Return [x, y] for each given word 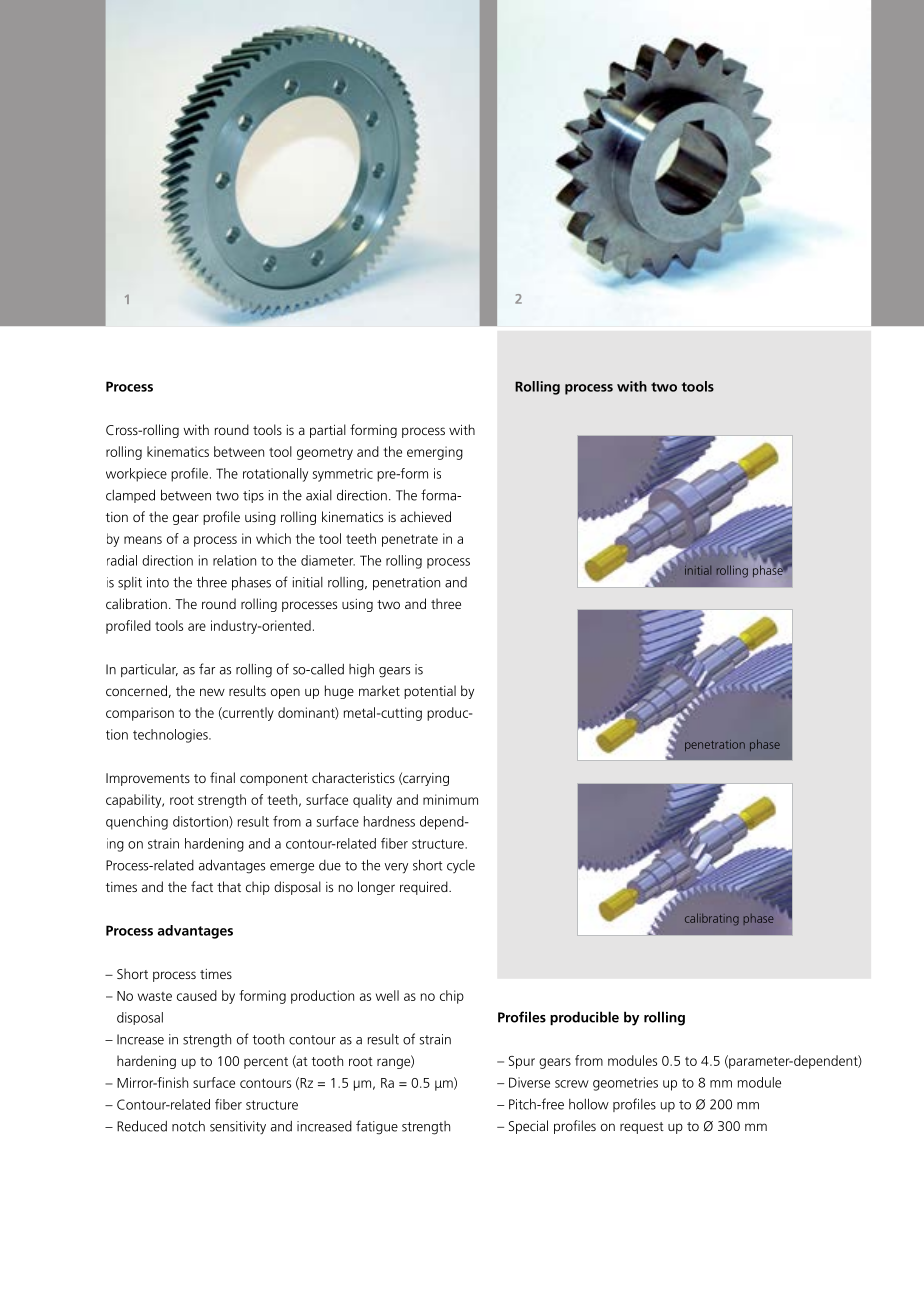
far [207, 669]
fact [202, 886]
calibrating [712, 919]
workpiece [136, 475]
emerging [435, 453]
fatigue [377, 1127]
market [379, 690]
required [425, 888]
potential [430, 692]
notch [188, 1126]
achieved [425, 516]
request [642, 1128]
